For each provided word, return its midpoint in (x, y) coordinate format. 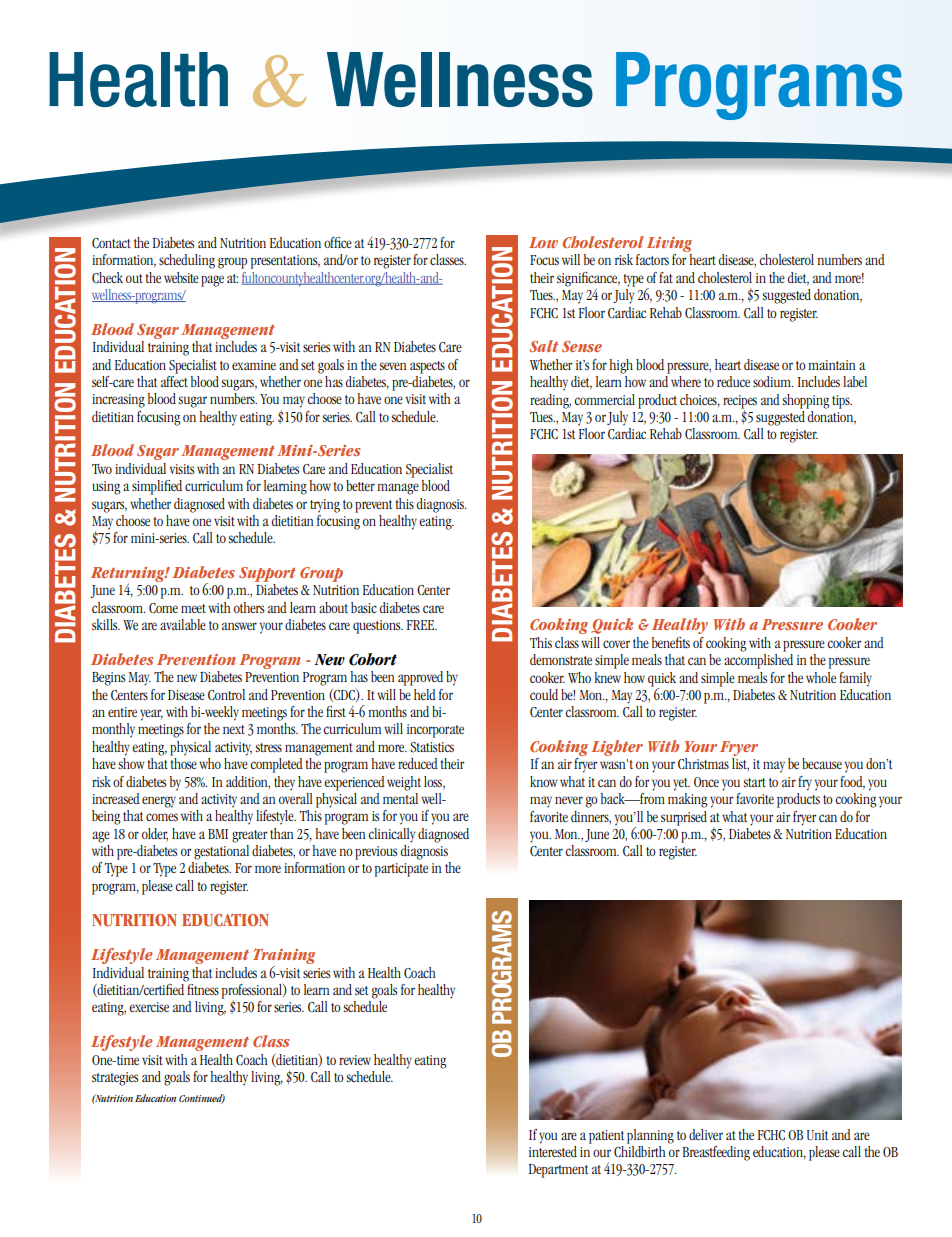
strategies (115, 1079)
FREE (422, 625)
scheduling (187, 261)
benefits (671, 642)
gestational (221, 851)
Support (267, 574)
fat (666, 277)
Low (543, 242)
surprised (684, 818)
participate (401, 870)
